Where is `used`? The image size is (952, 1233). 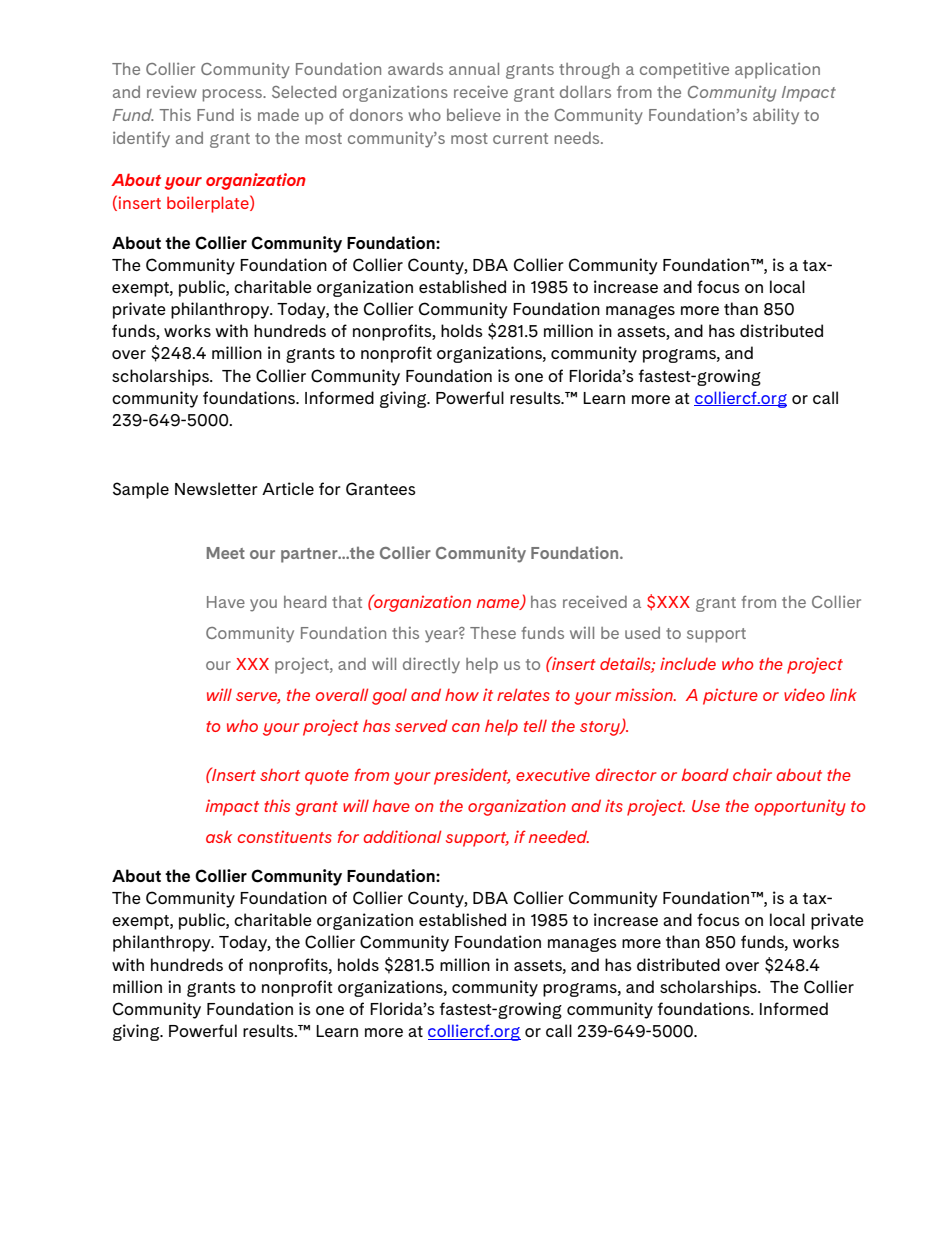 used is located at coordinates (642, 633).
